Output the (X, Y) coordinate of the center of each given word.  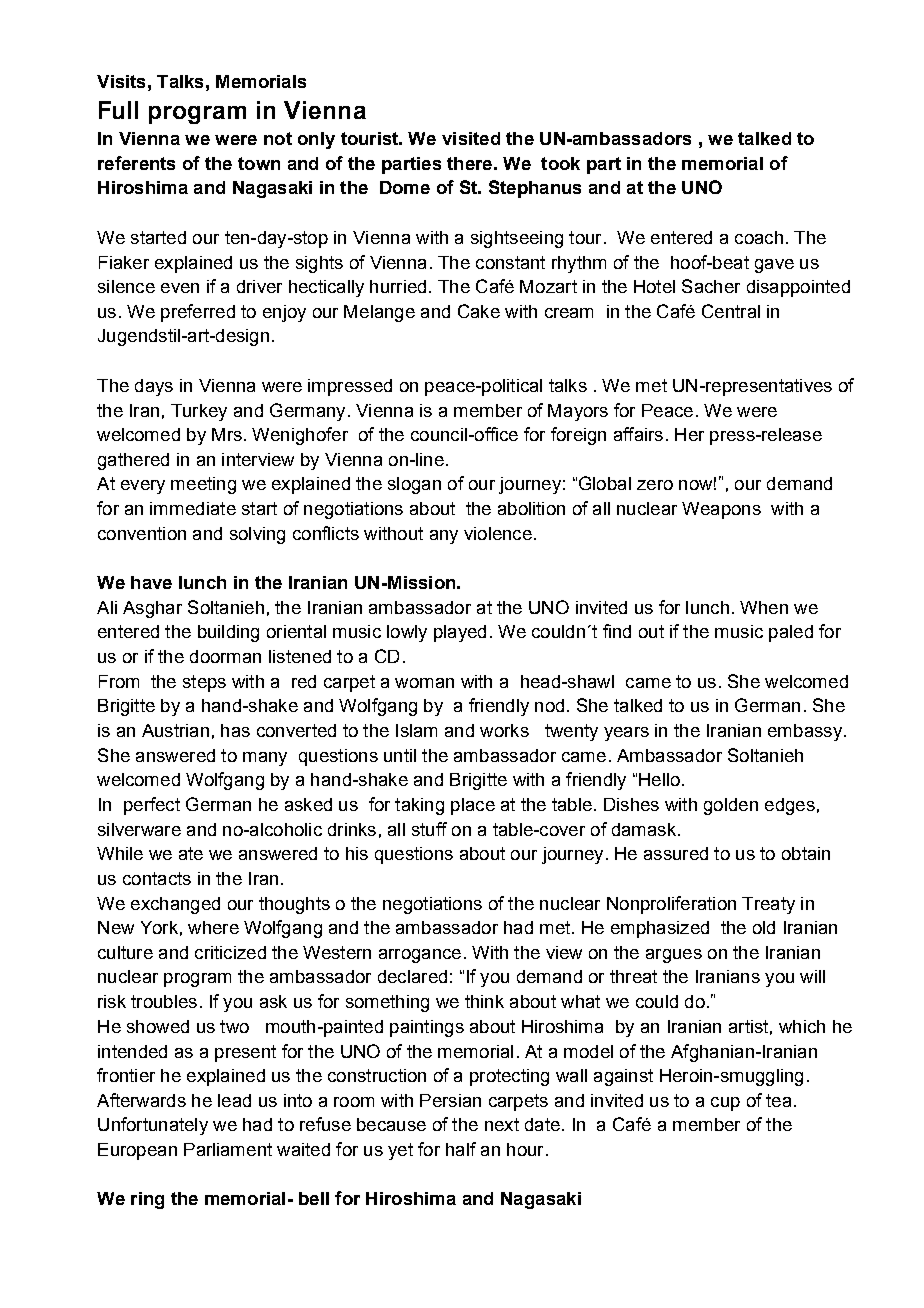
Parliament (228, 1149)
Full (118, 110)
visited (471, 138)
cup (725, 1104)
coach (759, 237)
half (461, 1149)
